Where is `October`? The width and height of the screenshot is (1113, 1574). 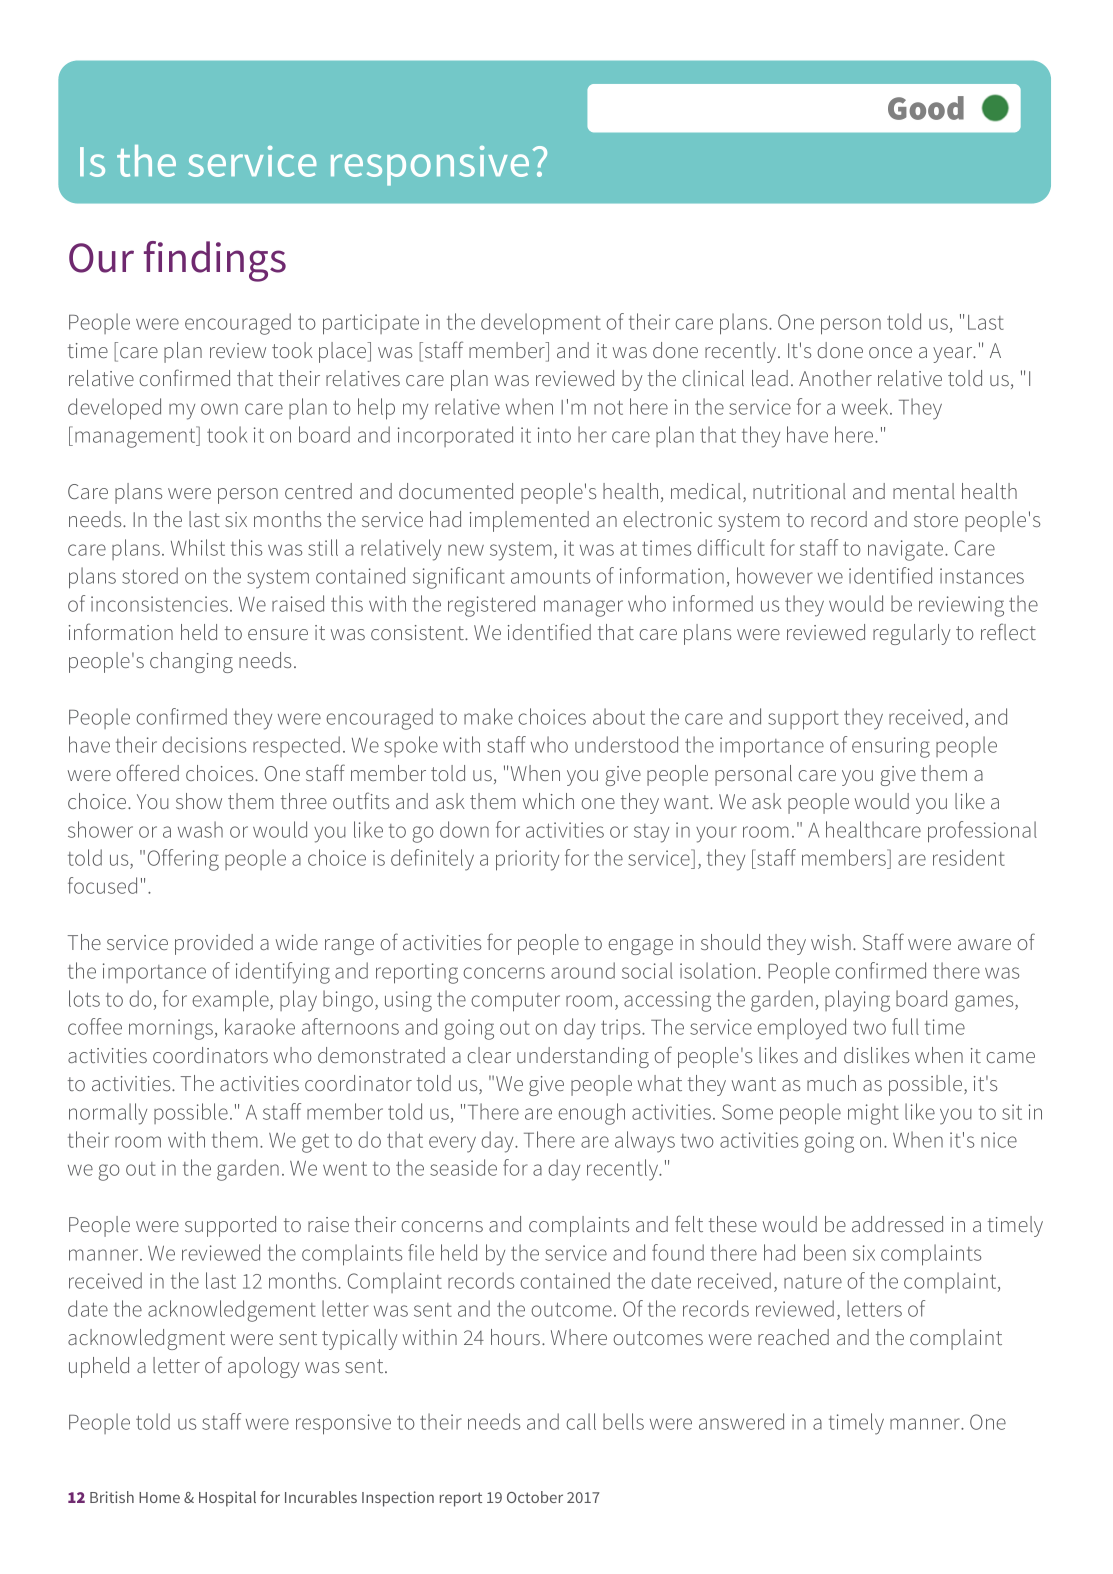 October is located at coordinates (535, 1497).
